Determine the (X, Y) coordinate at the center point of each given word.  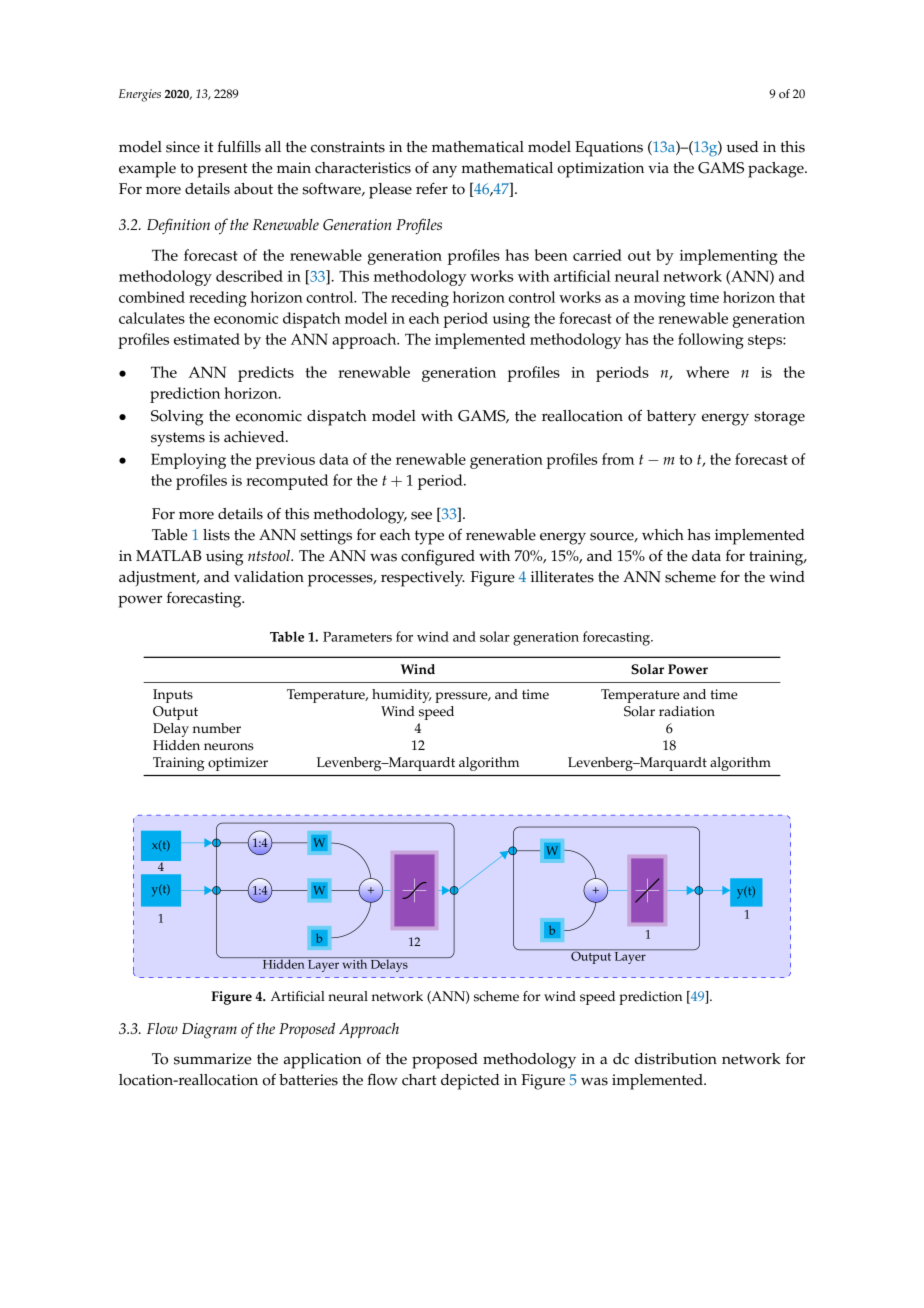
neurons (229, 747)
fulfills (239, 146)
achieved (255, 437)
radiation (687, 711)
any (445, 171)
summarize (213, 1059)
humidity (401, 696)
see (421, 515)
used (742, 147)
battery (671, 418)
